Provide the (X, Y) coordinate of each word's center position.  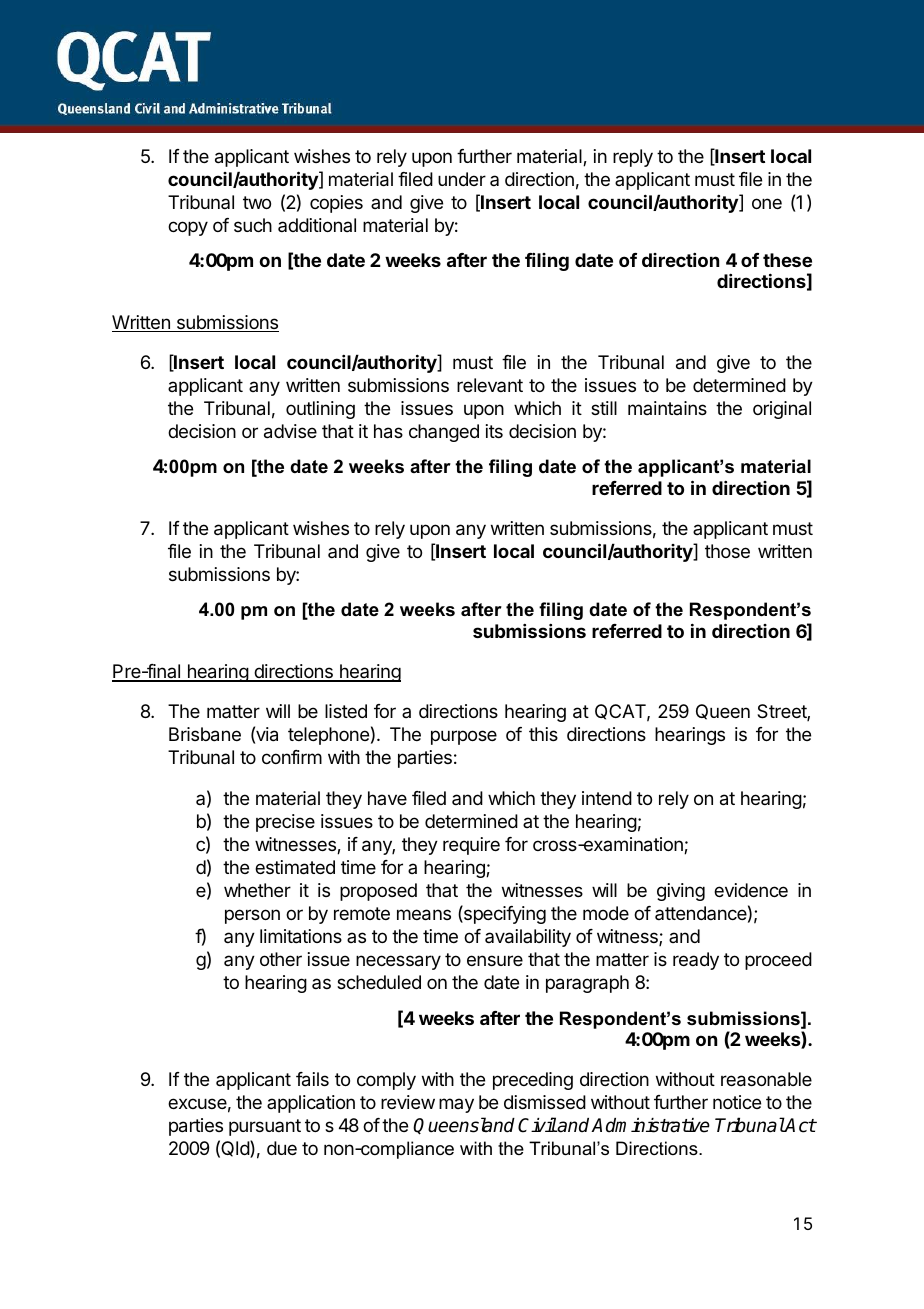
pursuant (265, 1127)
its (494, 431)
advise (290, 431)
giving (681, 892)
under (462, 179)
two (257, 202)
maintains (667, 408)
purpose (464, 737)
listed (346, 711)
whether (257, 890)
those (727, 551)
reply (633, 158)
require (471, 846)
